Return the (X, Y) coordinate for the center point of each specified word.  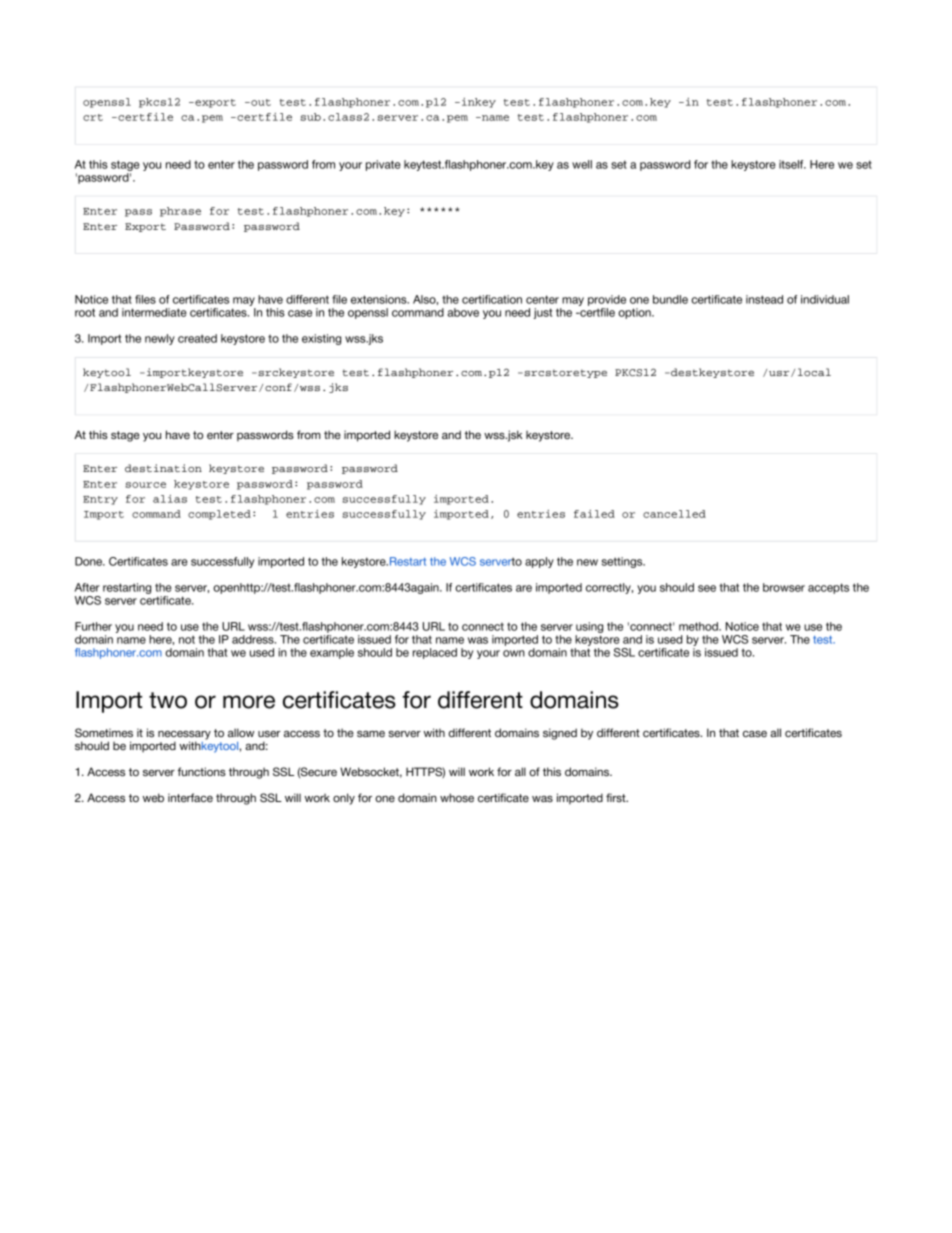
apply (539, 562)
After (87, 587)
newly (160, 339)
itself (792, 164)
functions (202, 771)
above (463, 312)
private (383, 165)
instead (764, 299)
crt (93, 117)
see (707, 588)
